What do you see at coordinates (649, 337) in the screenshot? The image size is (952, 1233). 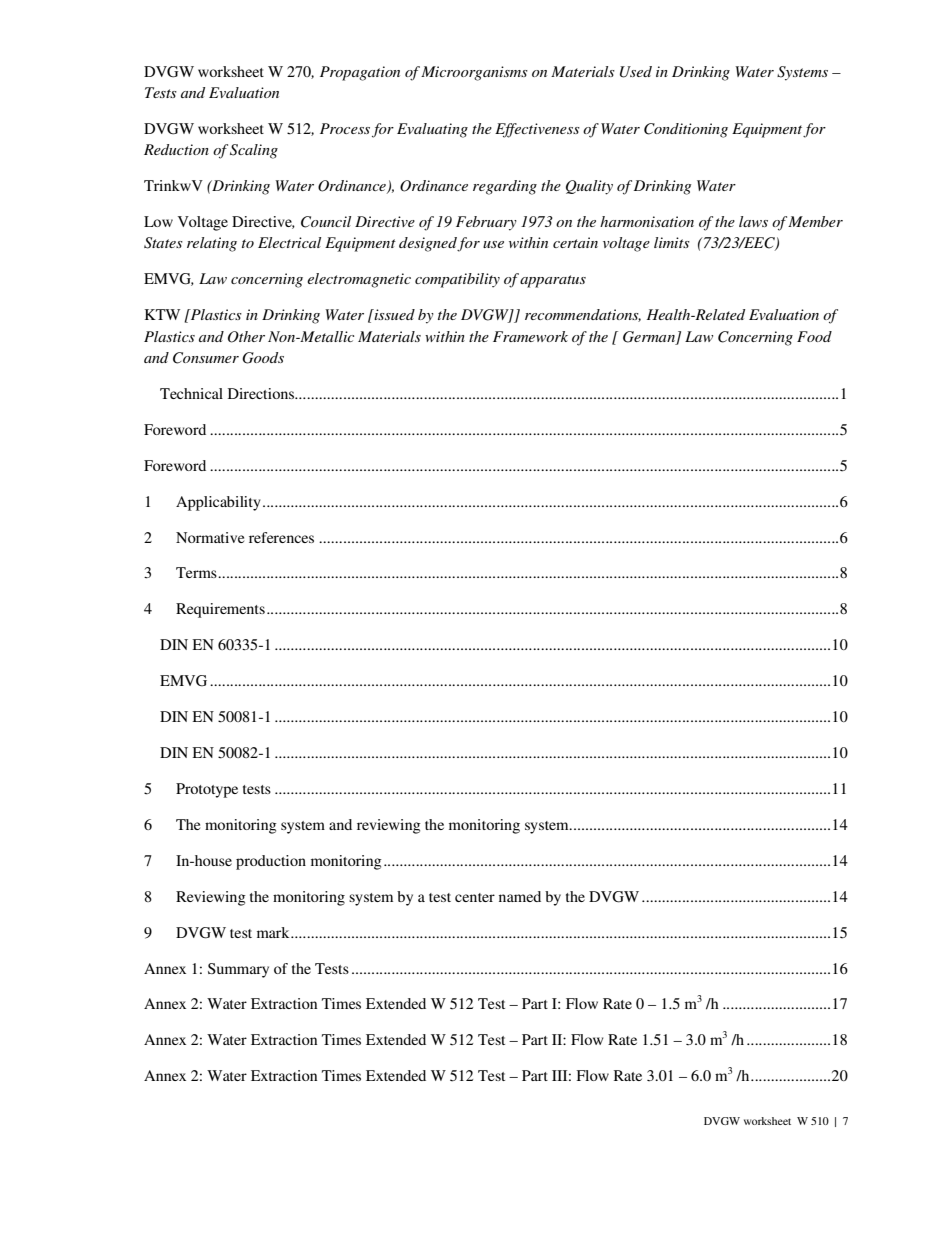 I see `German` at bounding box center [649, 337].
